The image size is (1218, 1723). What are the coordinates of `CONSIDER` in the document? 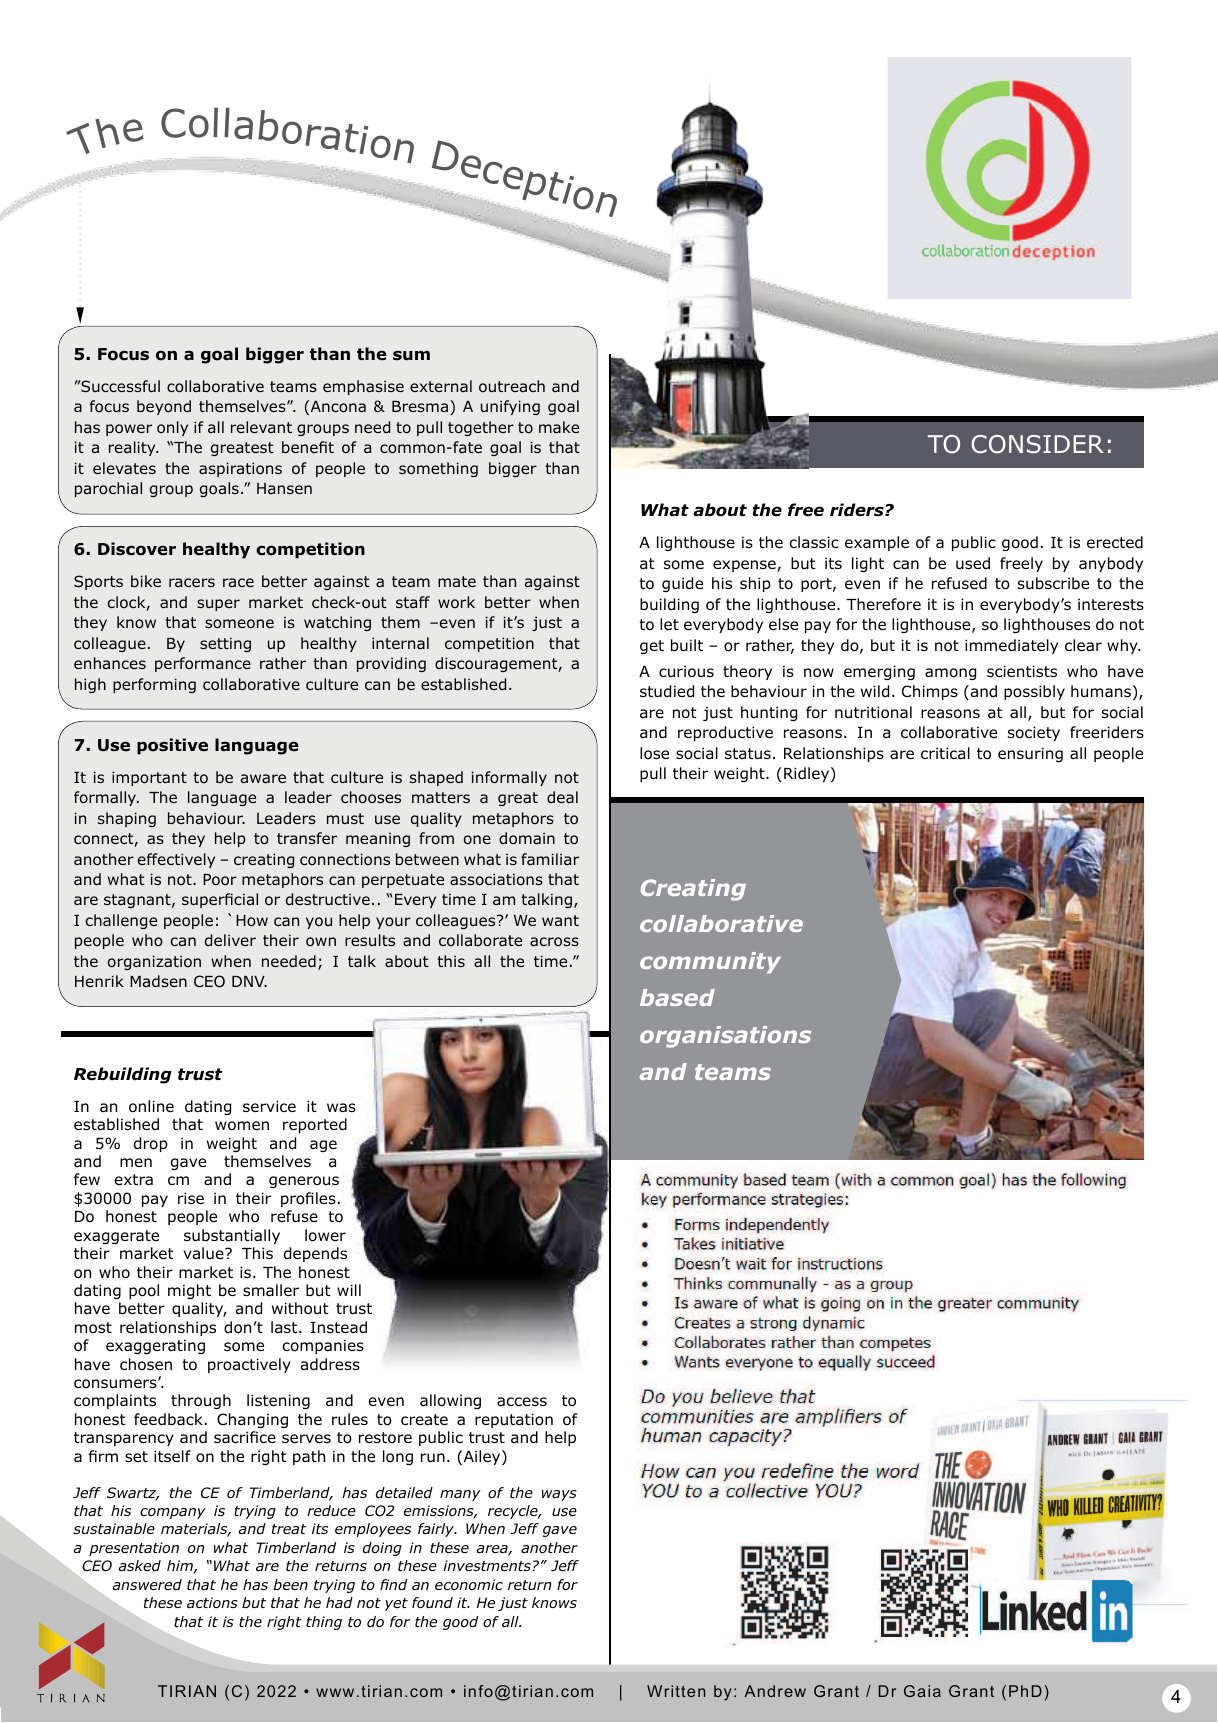 It's located at (1037, 444).
